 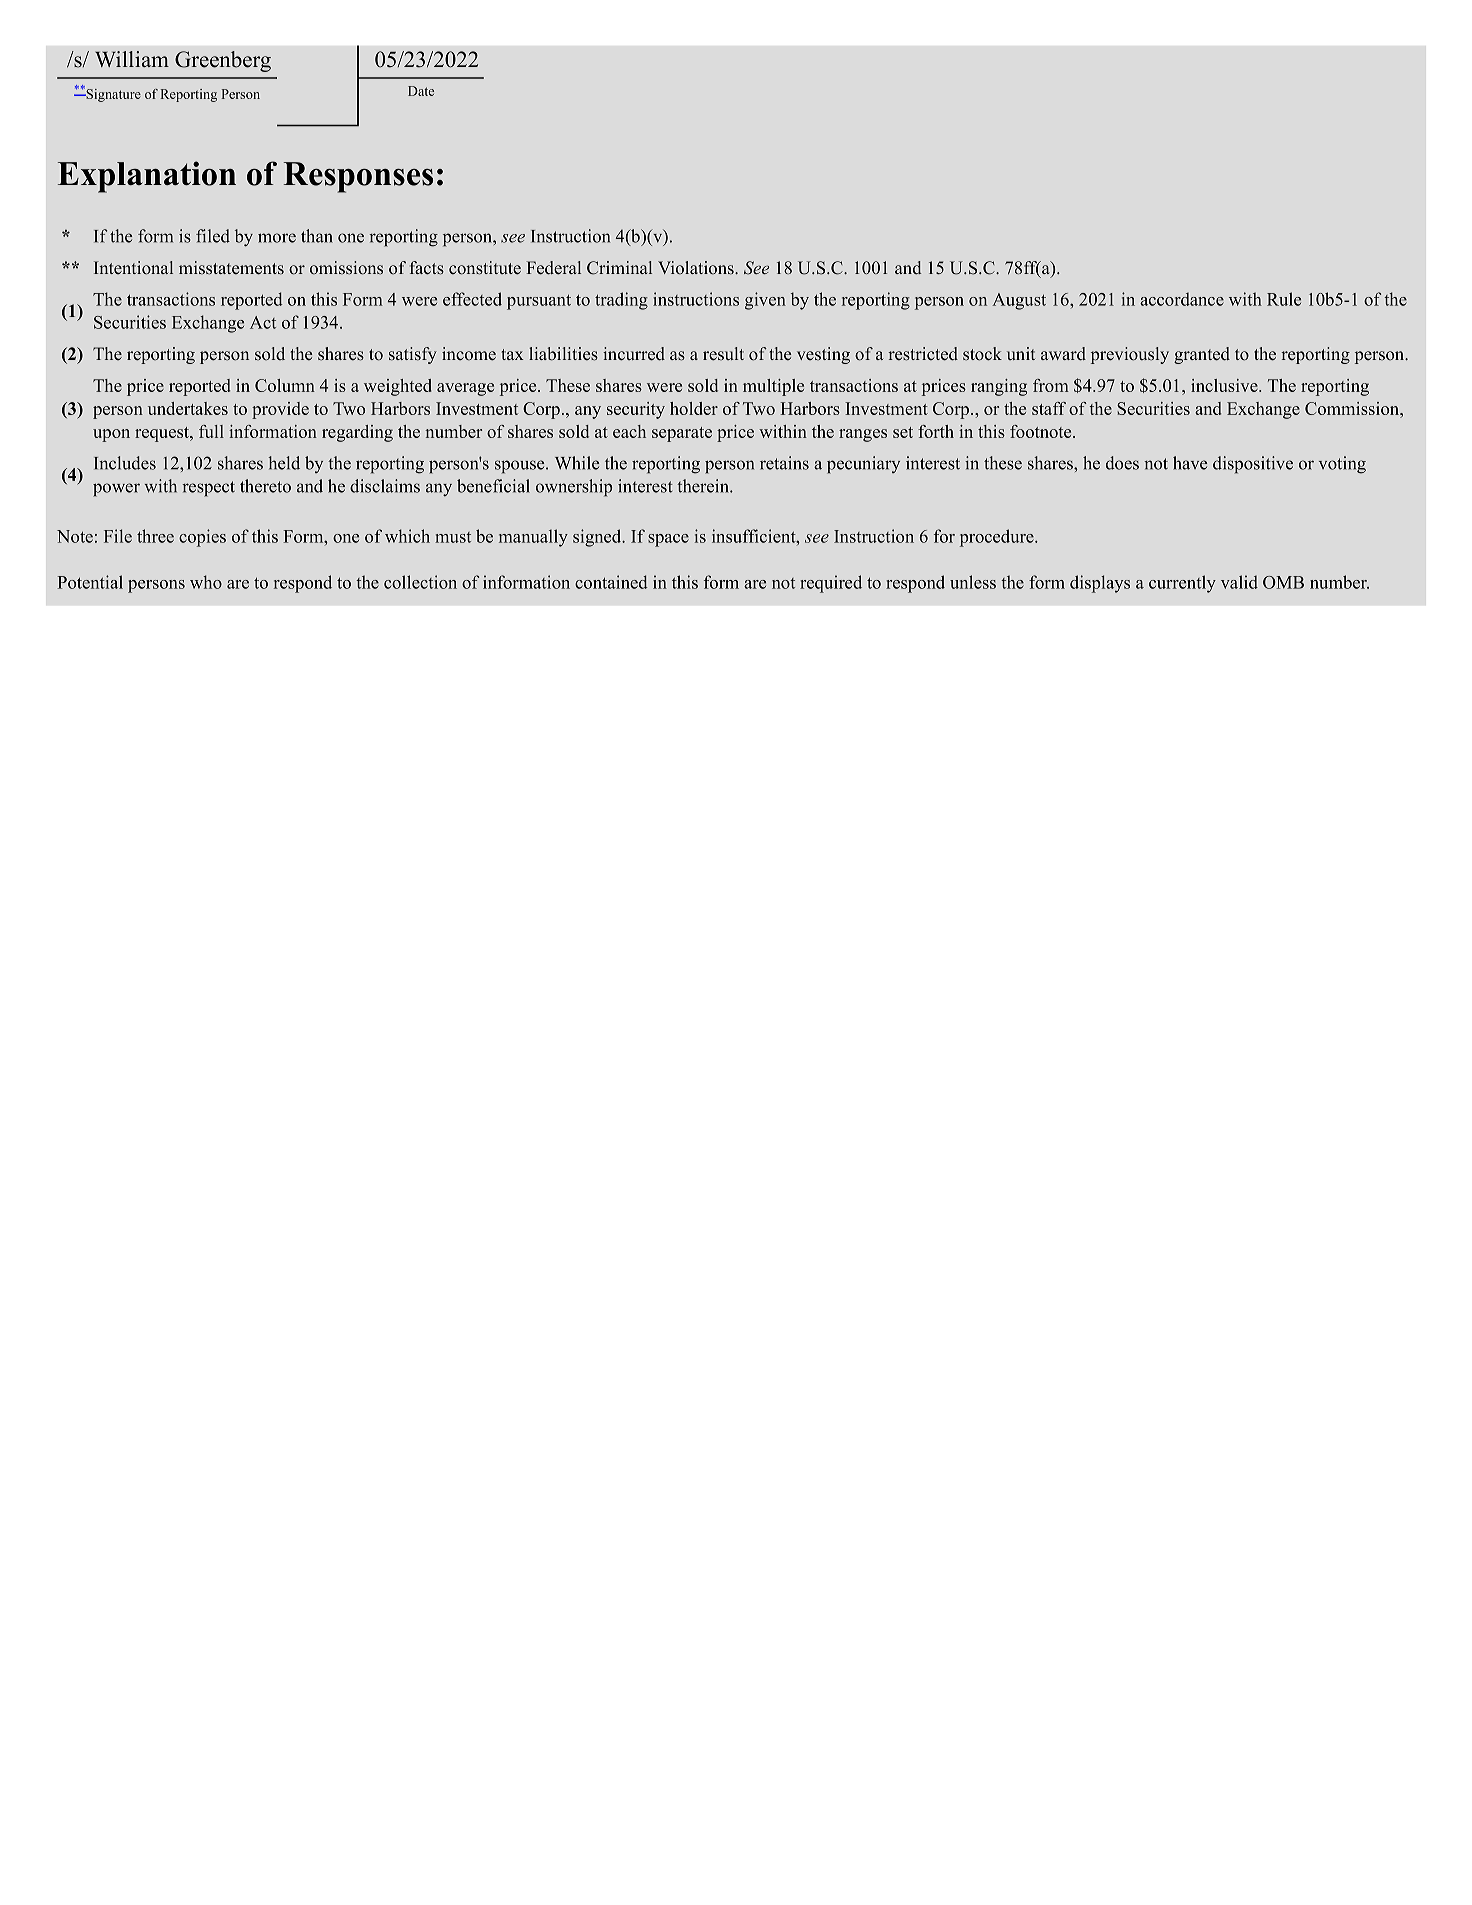 I want to click on who, so click(x=206, y=582).
